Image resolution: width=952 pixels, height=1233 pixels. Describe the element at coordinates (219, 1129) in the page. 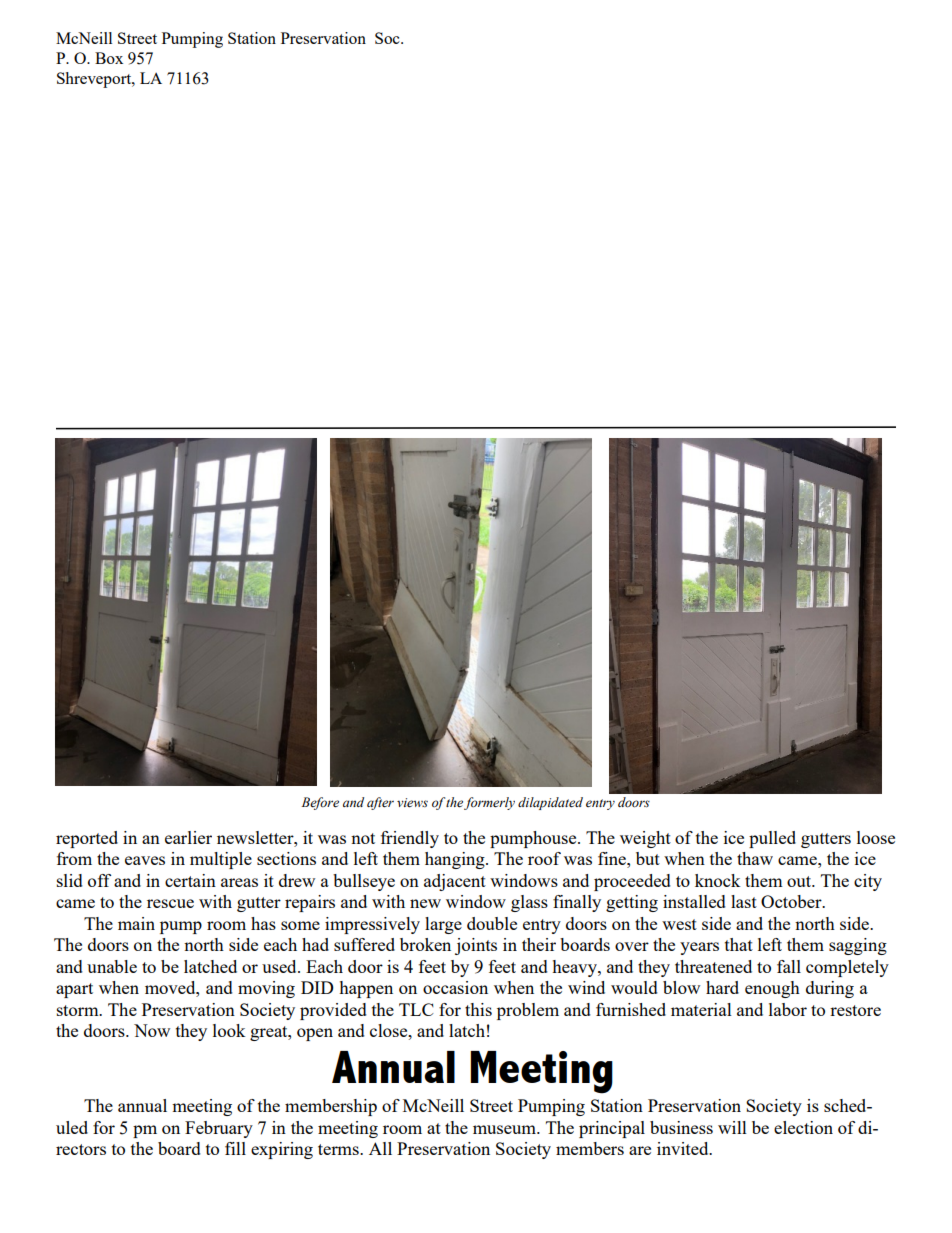

I see `February` at that location.
